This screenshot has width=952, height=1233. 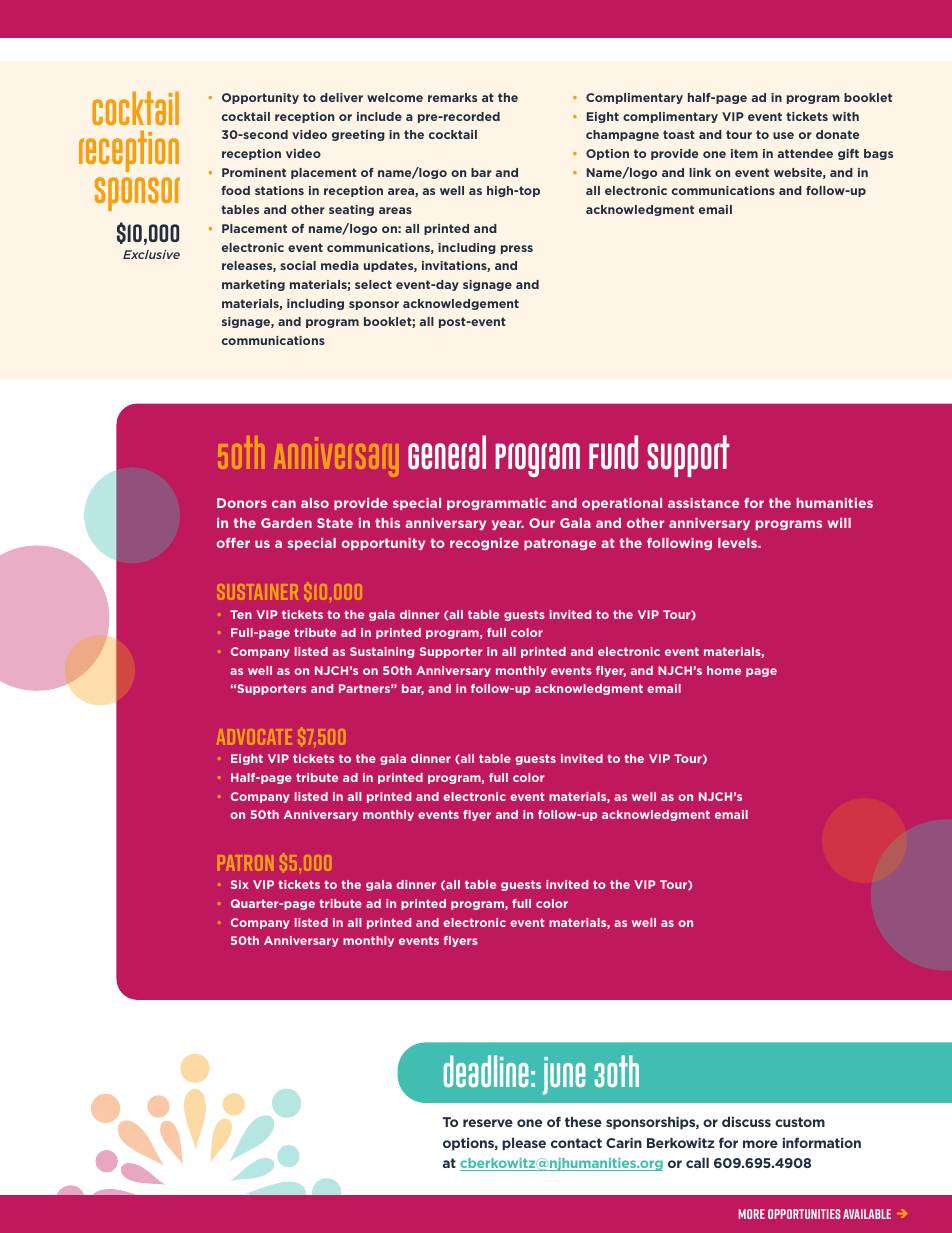 I want to click on use, so click(x=783, y=135).
